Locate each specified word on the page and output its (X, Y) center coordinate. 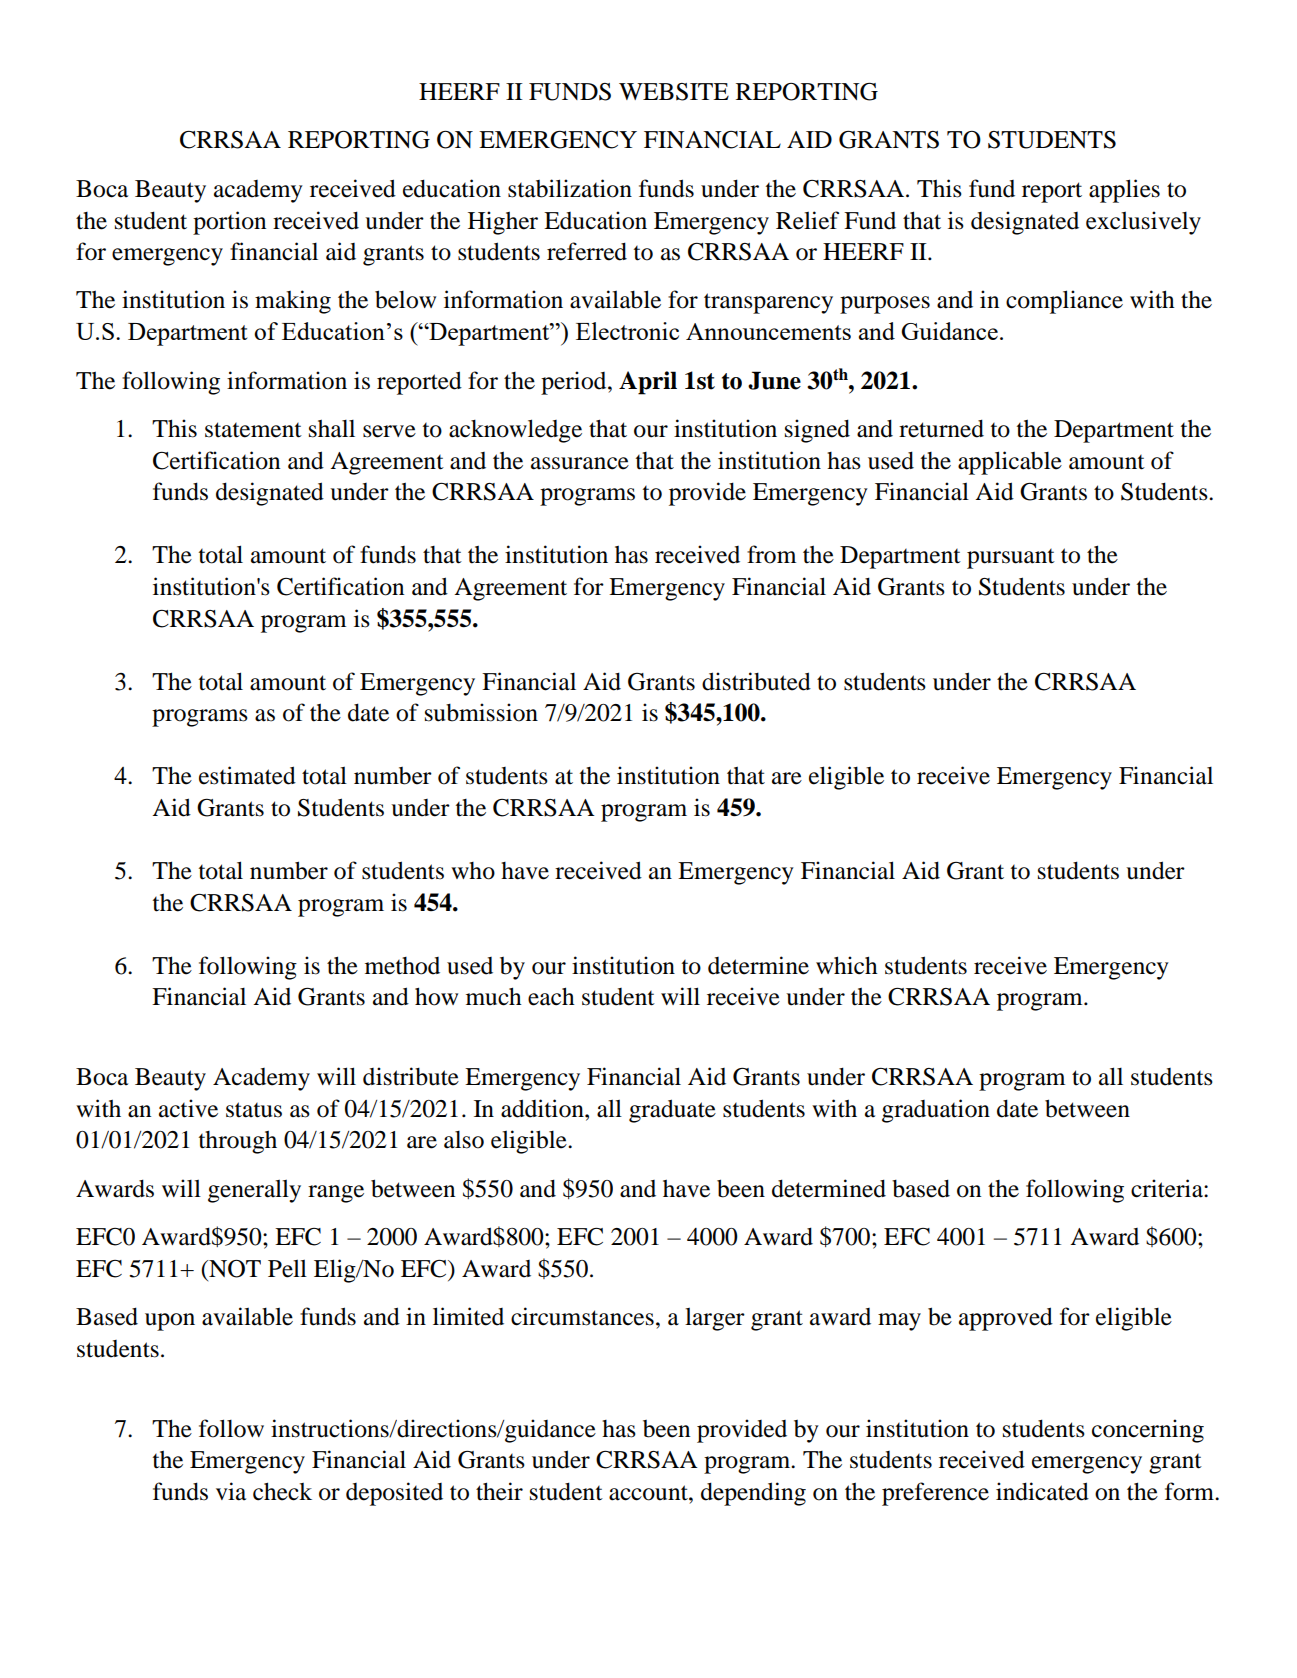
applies (1124, 191)
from (771, 554)
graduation (936, 1111)
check (282, 1491)
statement (253, 430)
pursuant (1011, 559)
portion (229, 223)
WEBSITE (674, 92)
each (551, 996)
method (402, 966)
